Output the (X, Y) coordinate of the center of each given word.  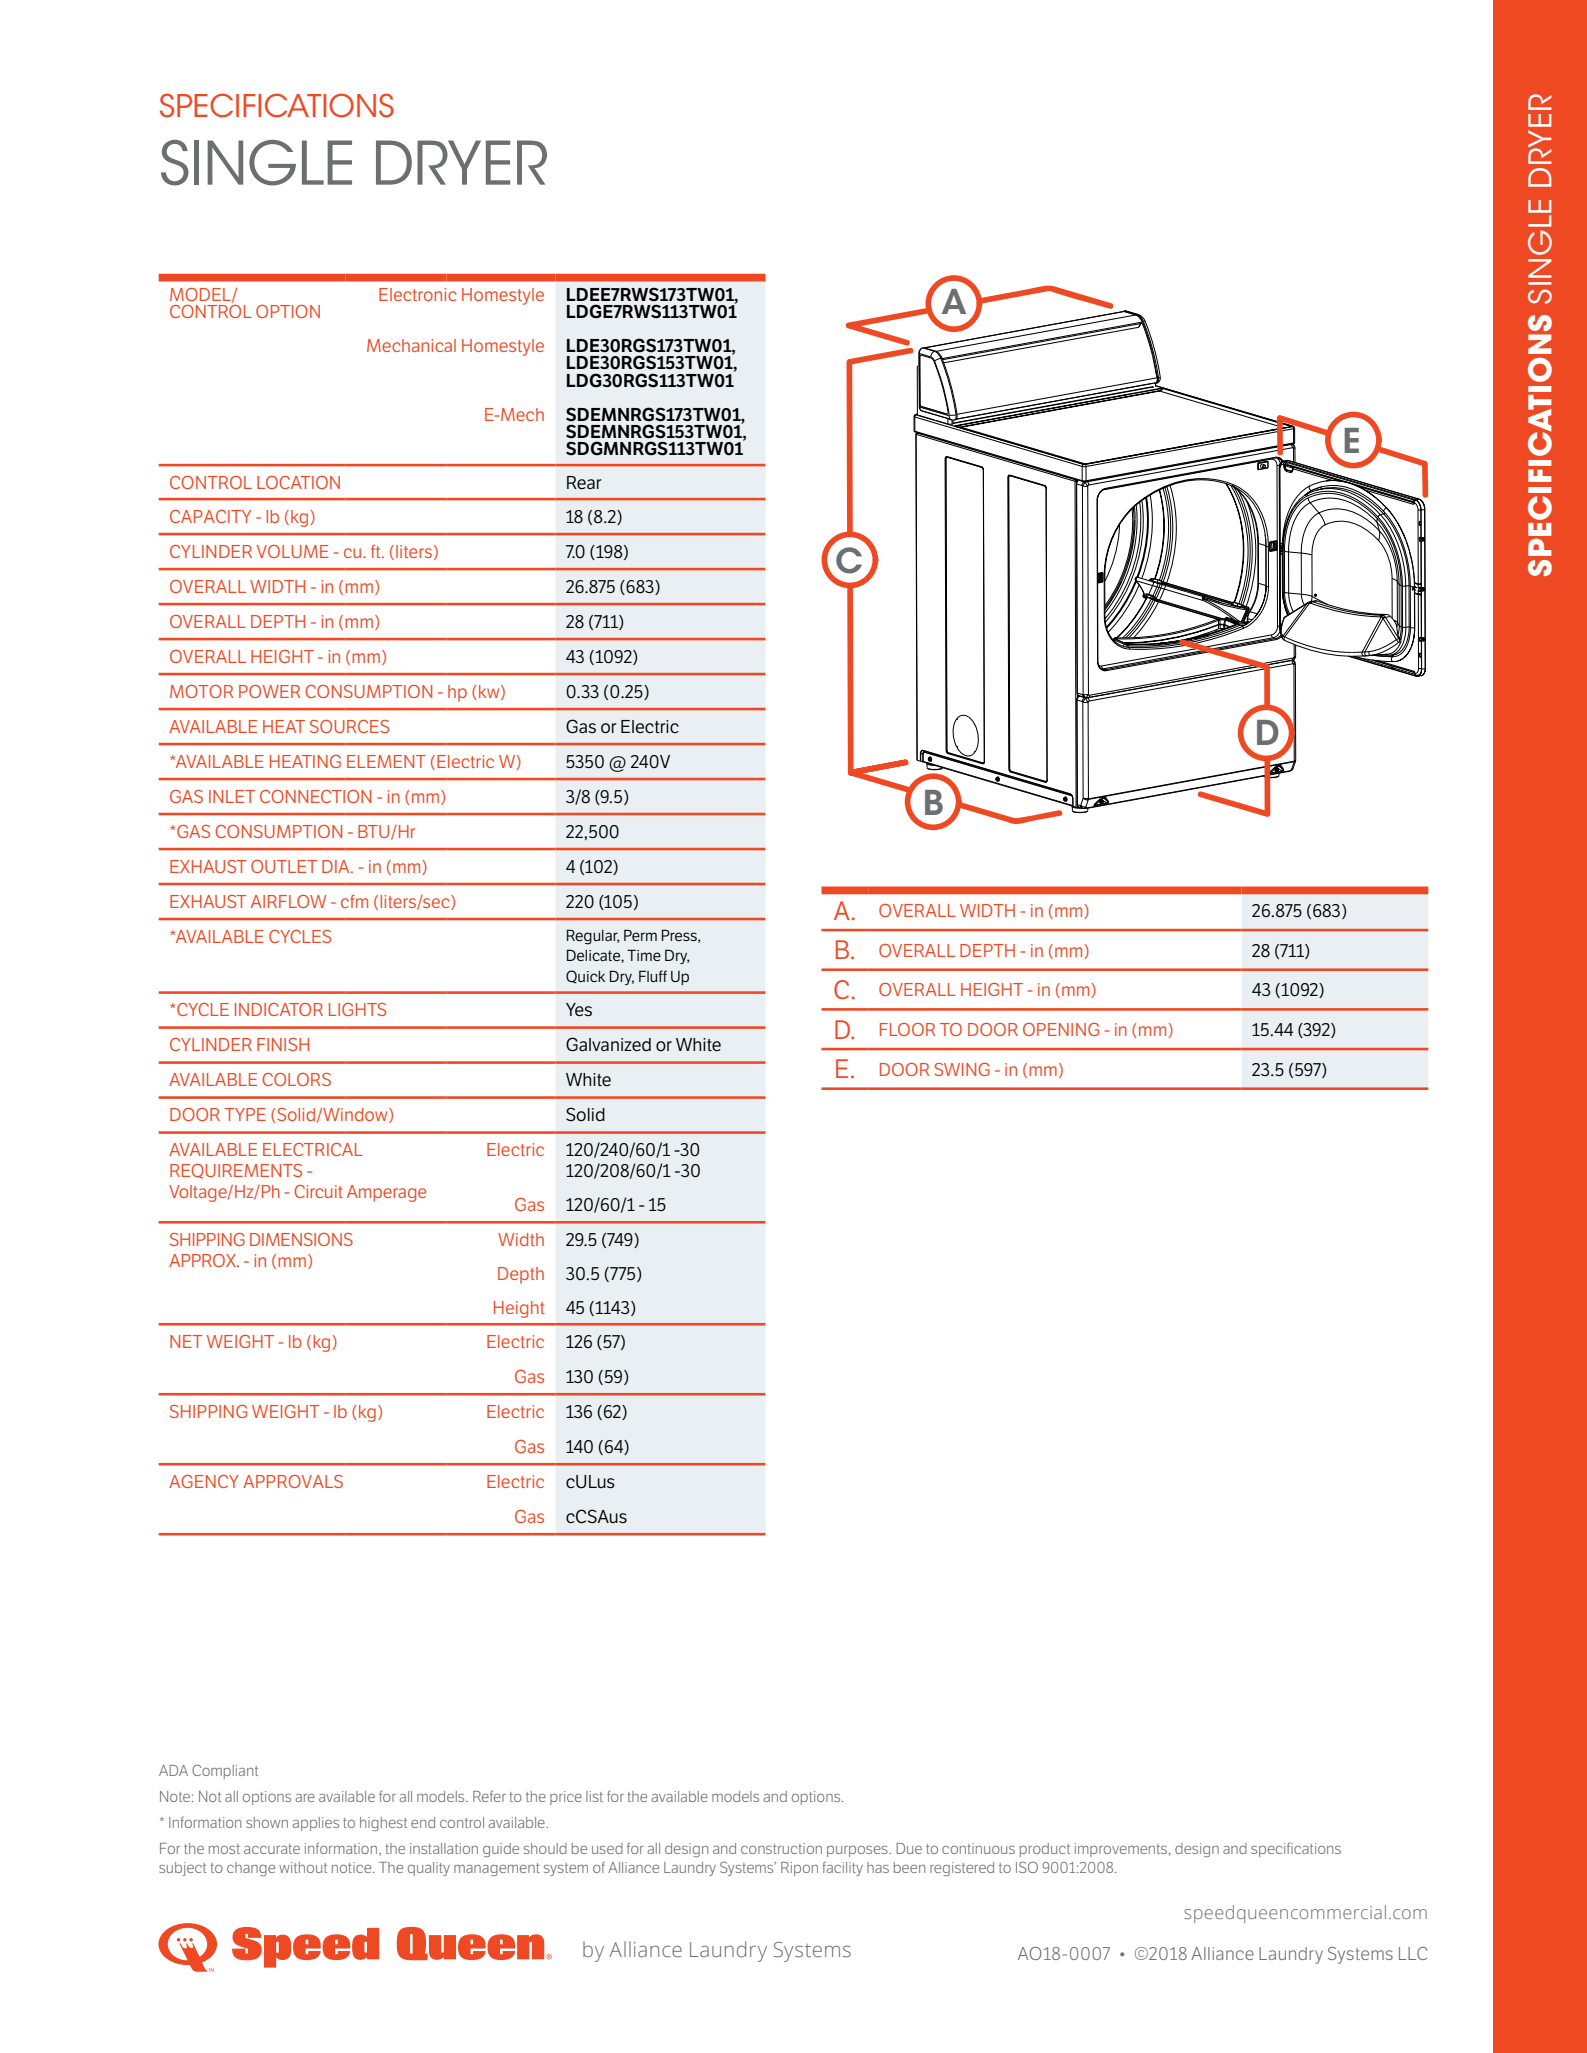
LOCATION (298, 482)
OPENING (1061, 1029)
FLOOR (907, 1029)
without (303, 1867)
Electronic (417, 294)
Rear (584, 483)
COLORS (296, 1079)
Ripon (799, 1869)
